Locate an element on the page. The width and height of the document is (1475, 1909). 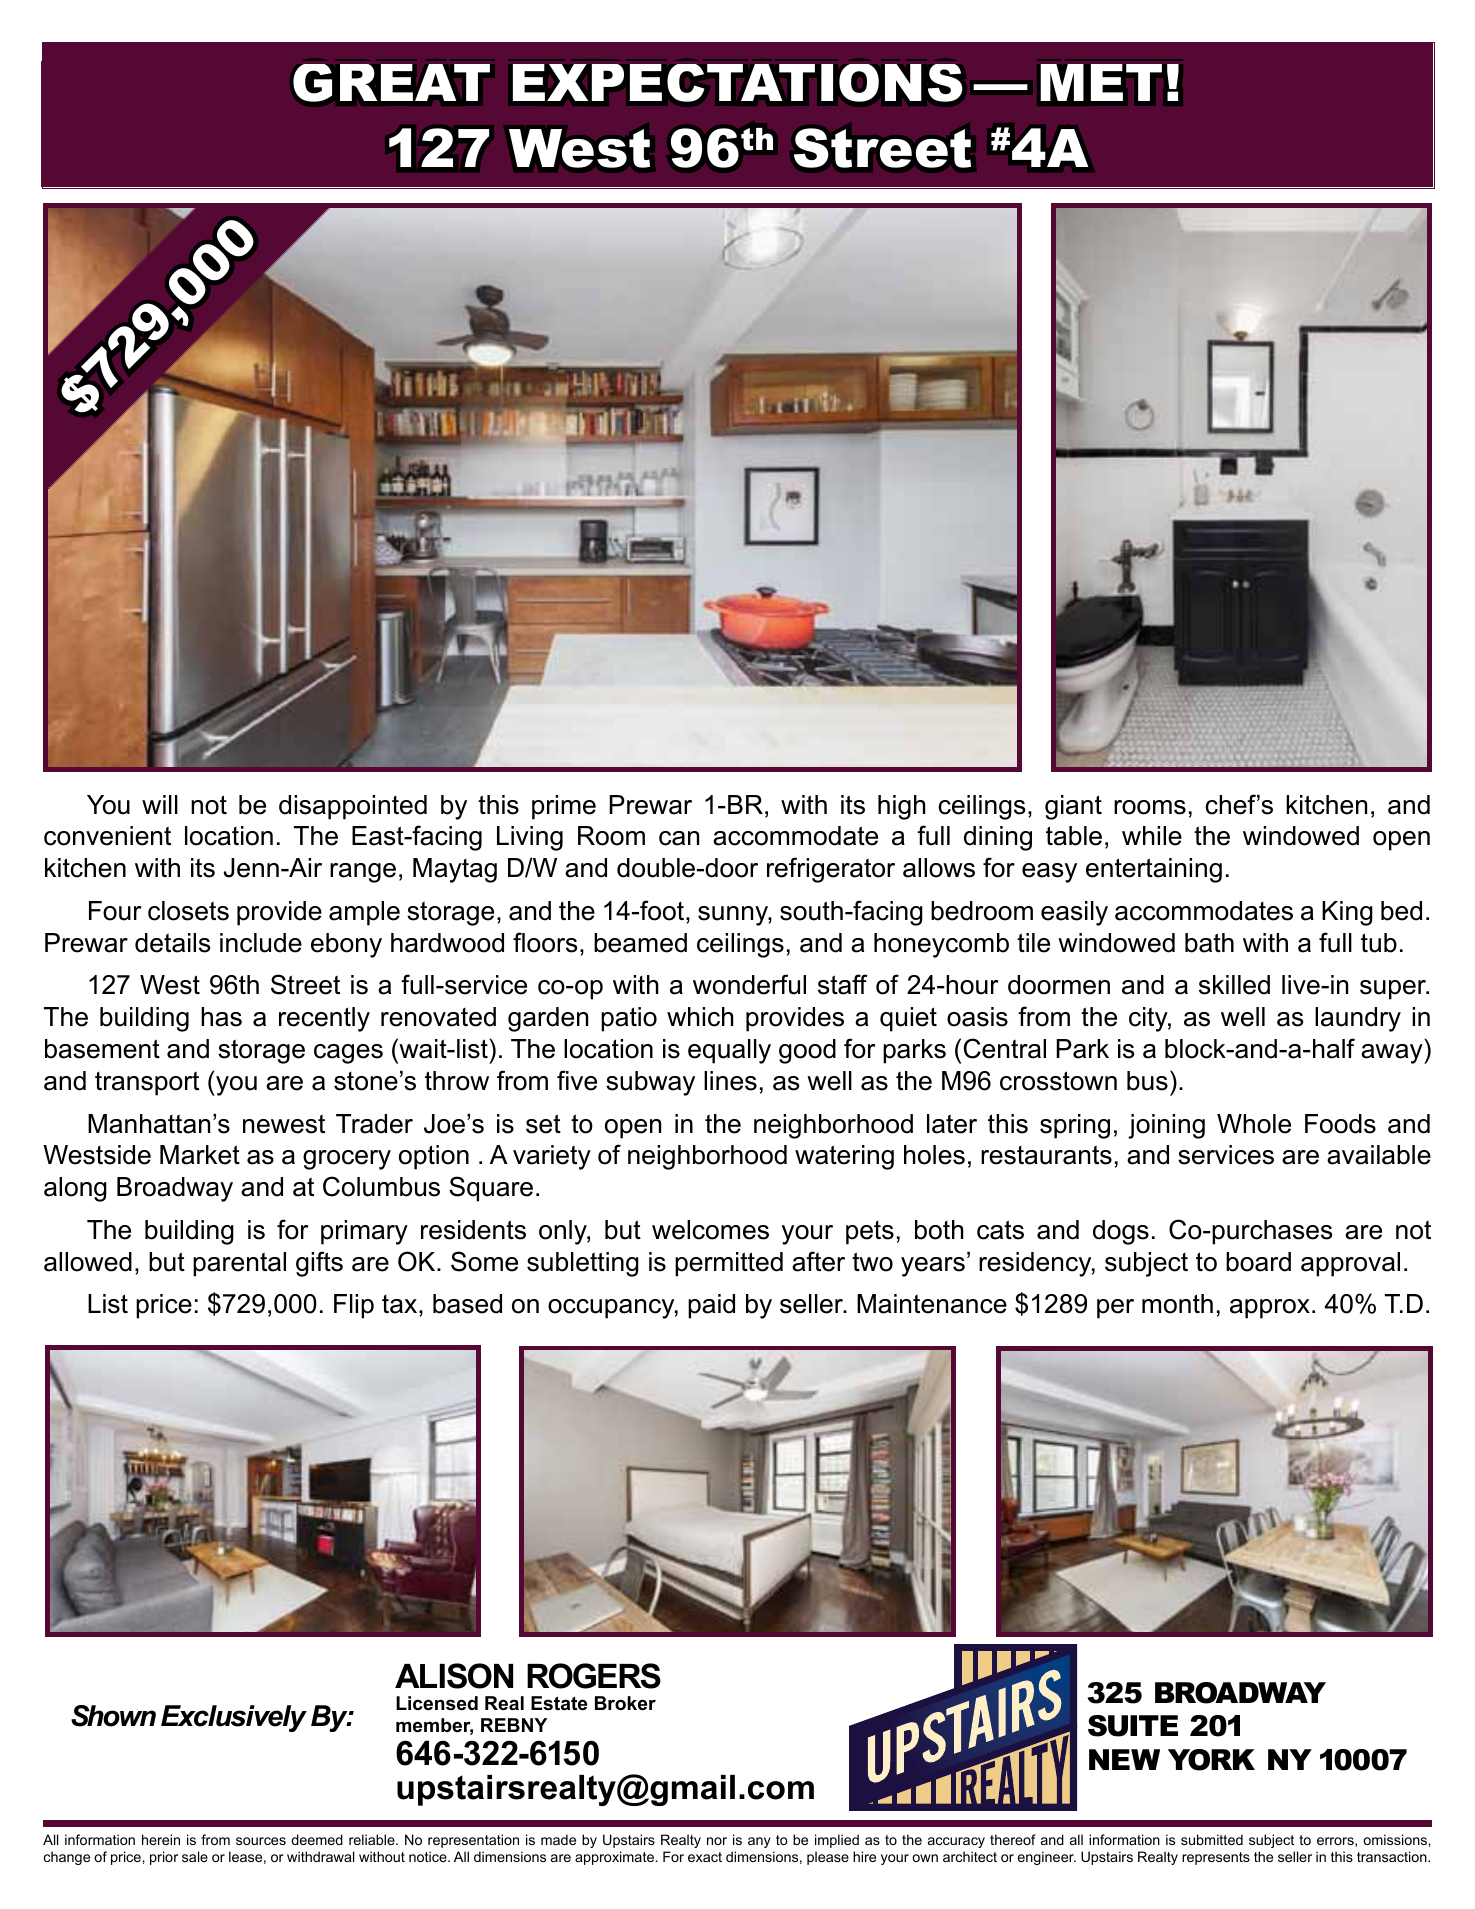
board is located at coordinates (1258, 1262).
